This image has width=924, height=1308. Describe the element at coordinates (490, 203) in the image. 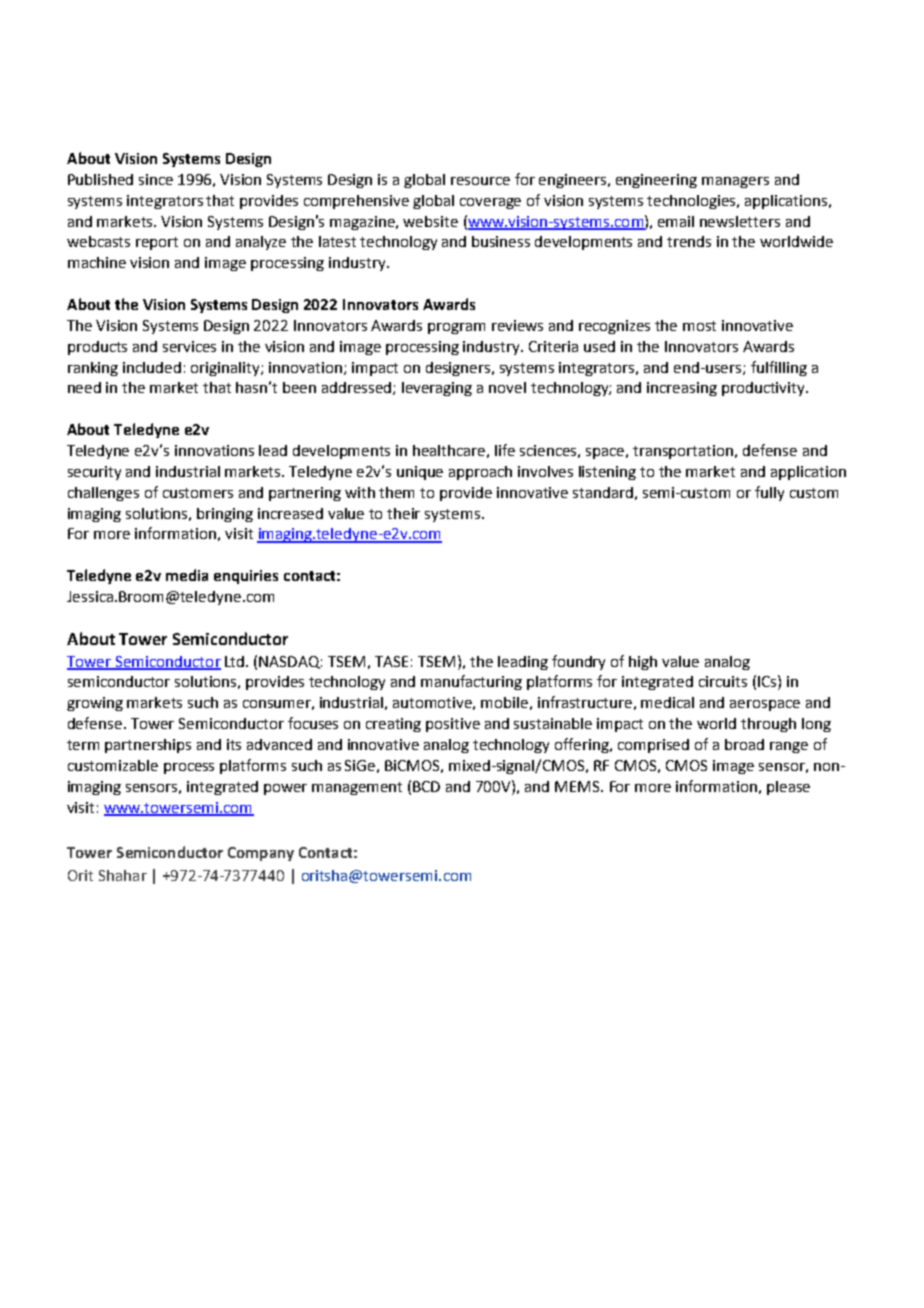

I see `coverage` at that location.
